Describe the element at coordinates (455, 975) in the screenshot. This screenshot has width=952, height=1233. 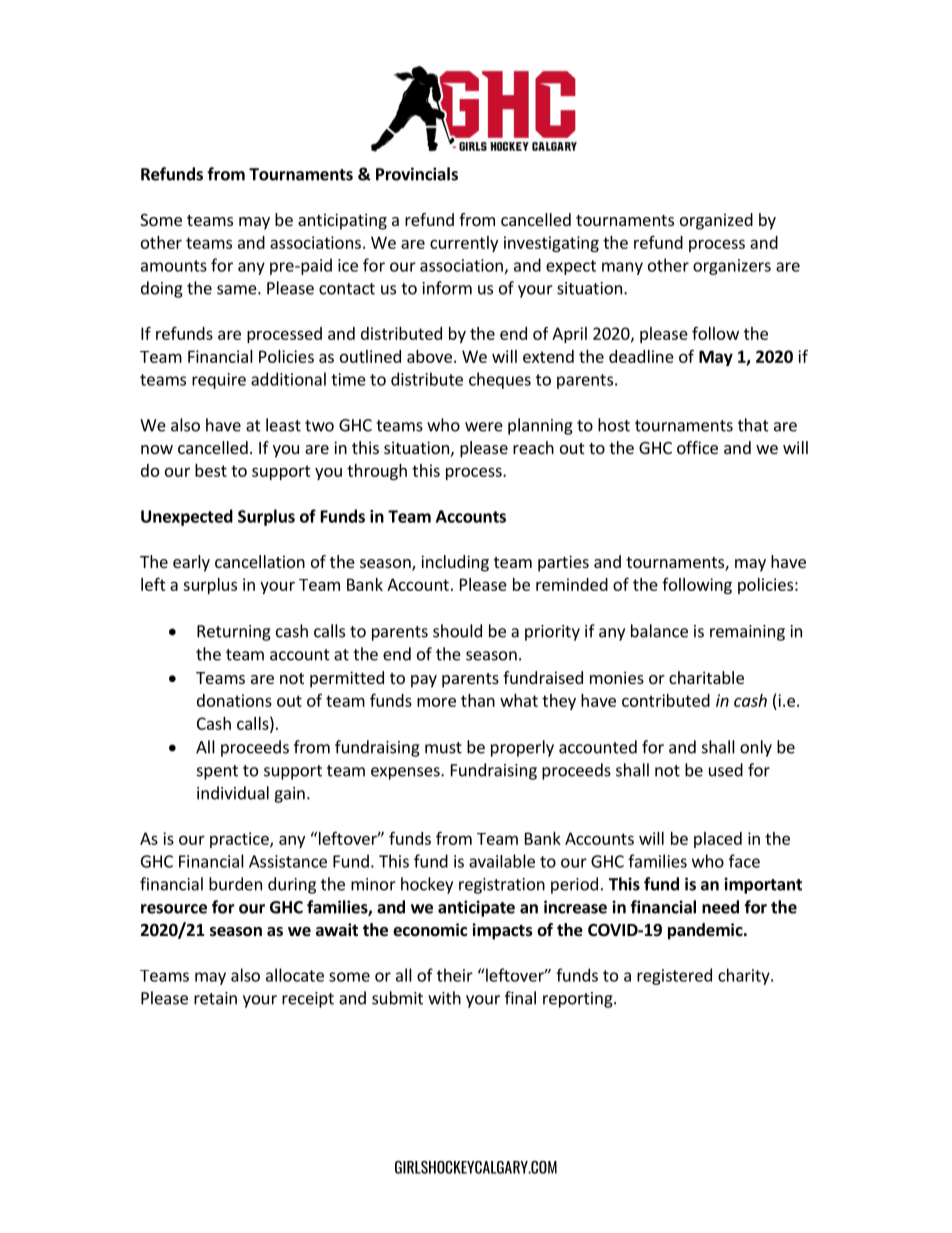
I see `their` at that location.
